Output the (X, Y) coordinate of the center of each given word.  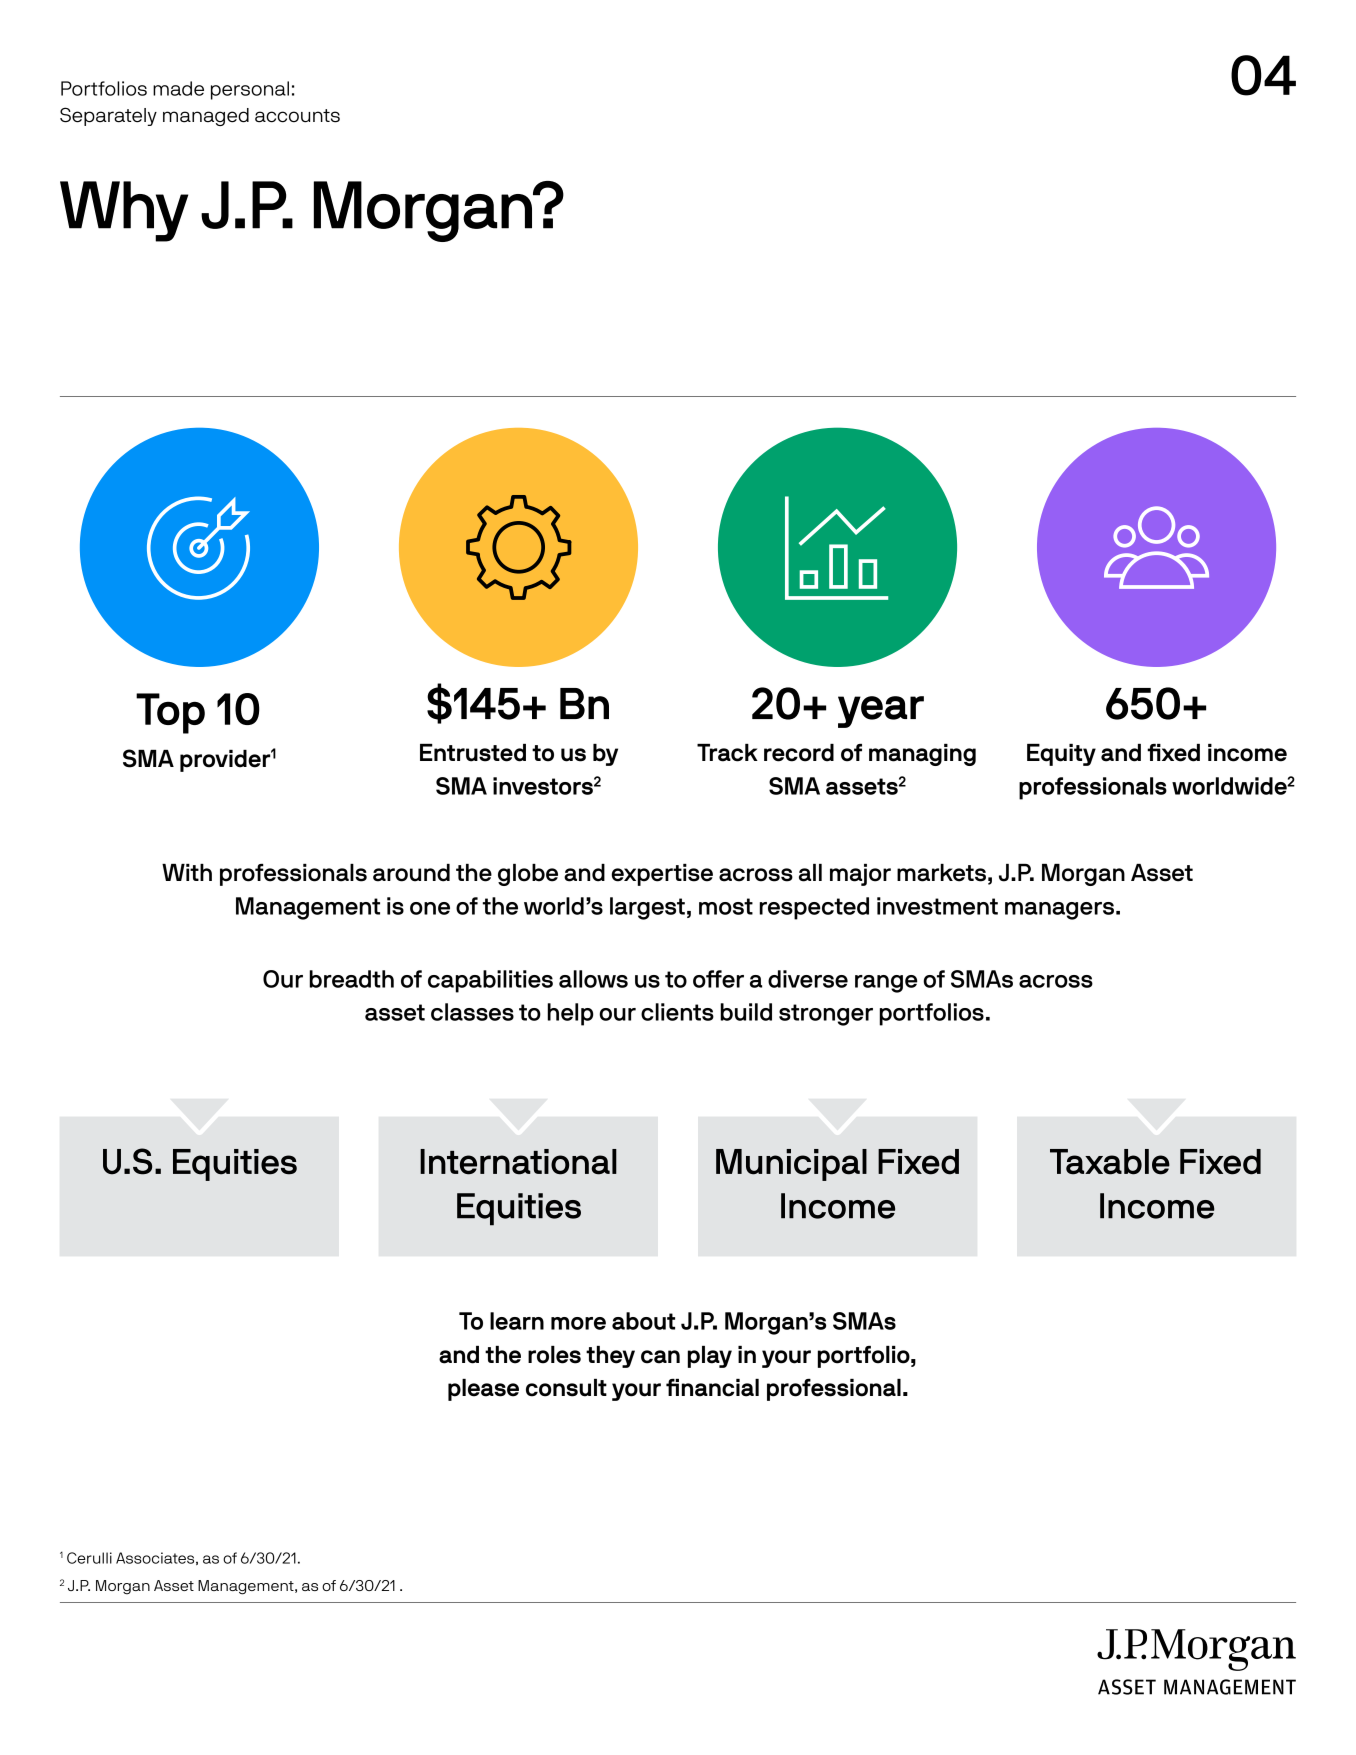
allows (593, 979)
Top (170, 713)
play (710, 1357)
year (881, 712)
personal (250, 90)
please (483, 1390)
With (187, 872)
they (610, 1357)
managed (206, 117)
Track (727, 753)
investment (937, 906)
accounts (297, 116)
